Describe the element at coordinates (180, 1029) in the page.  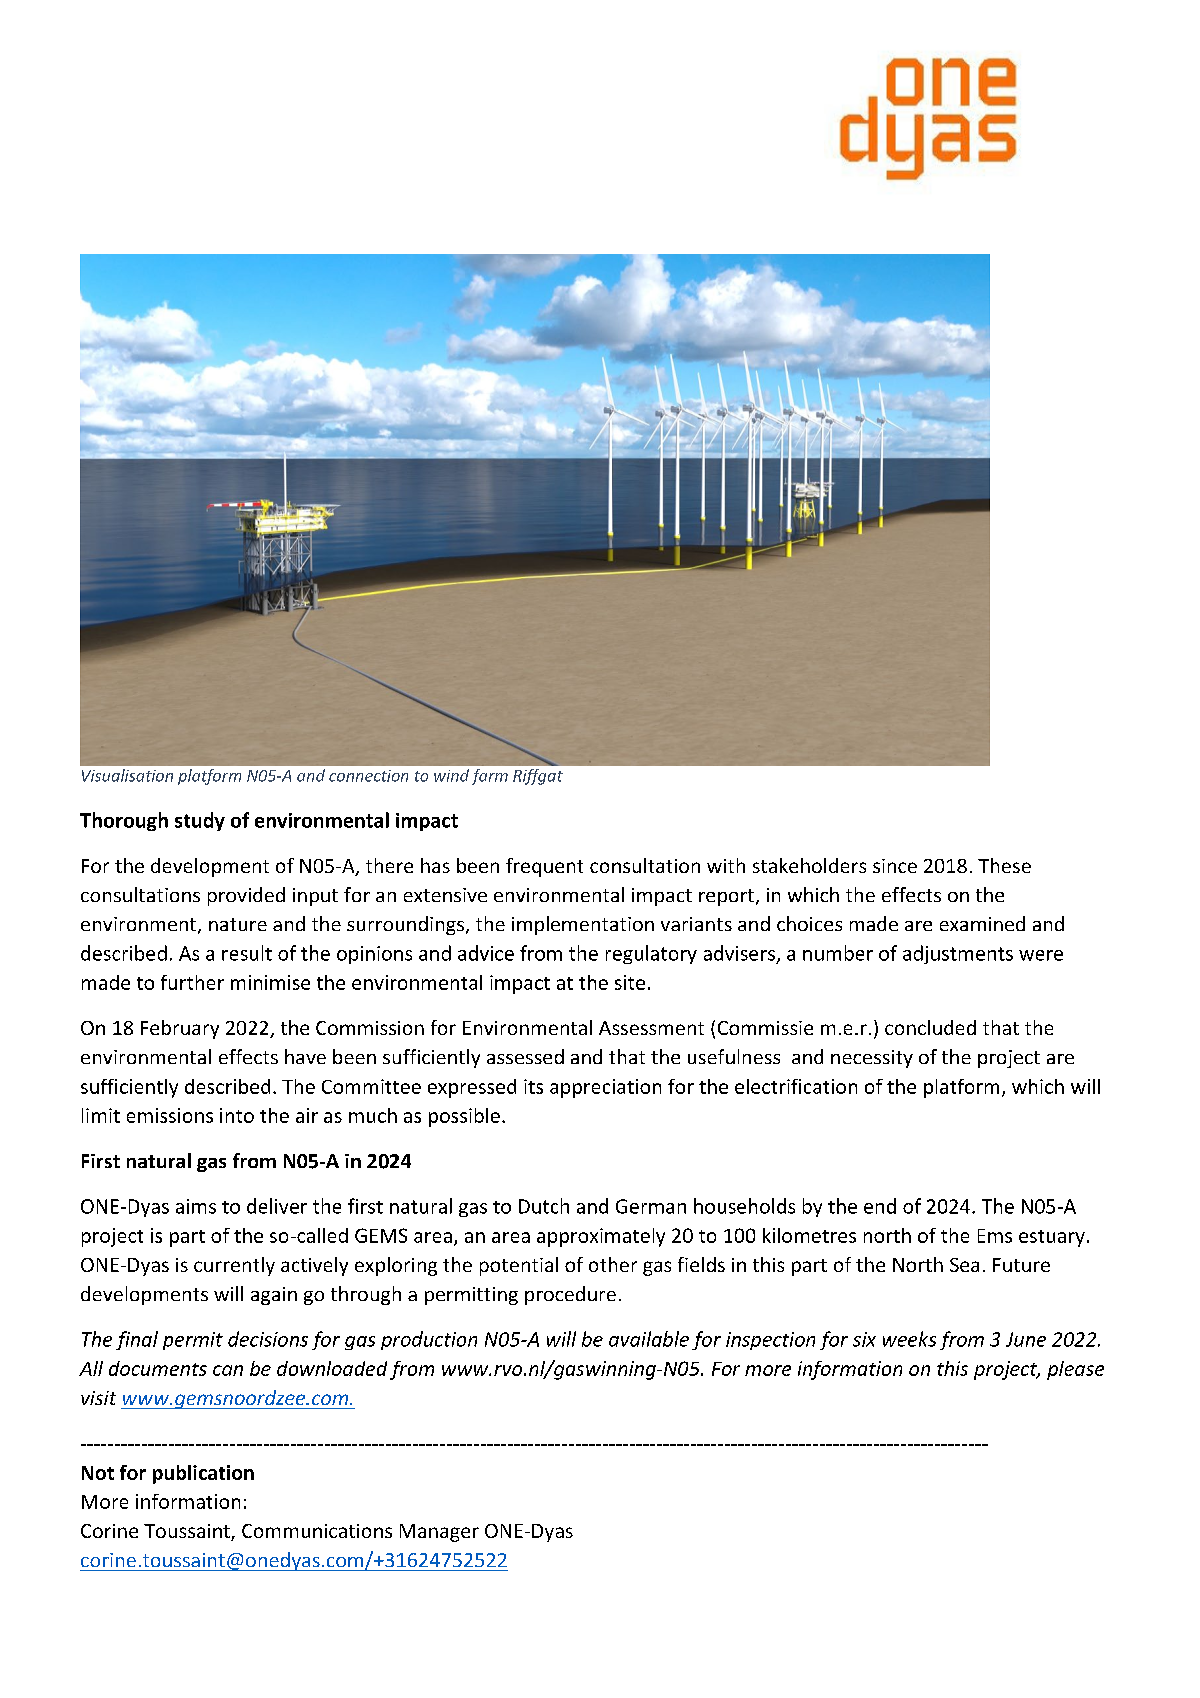
I see `February` at that location.
